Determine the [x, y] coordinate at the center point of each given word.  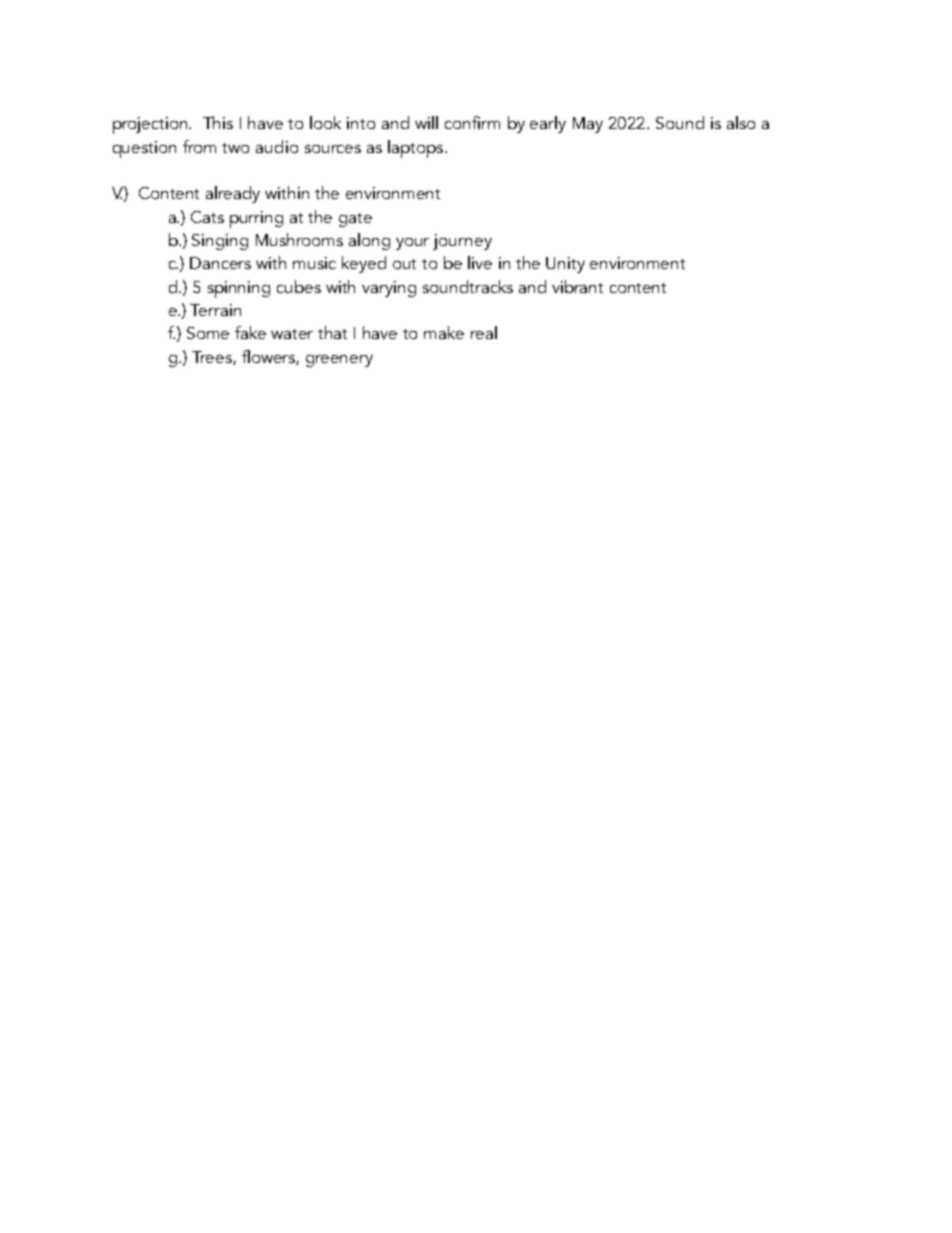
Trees [213, 358]
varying [389, 289]
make [444, 332]
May [588, 125]
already [233, 194]
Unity [565, 265]
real [484, 332]
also [741, 122]
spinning [239, 289]
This [218, 122]
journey [462, 242]
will [426, 122]
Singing [220, 242]
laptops [417, 149]
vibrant [577, 286]
